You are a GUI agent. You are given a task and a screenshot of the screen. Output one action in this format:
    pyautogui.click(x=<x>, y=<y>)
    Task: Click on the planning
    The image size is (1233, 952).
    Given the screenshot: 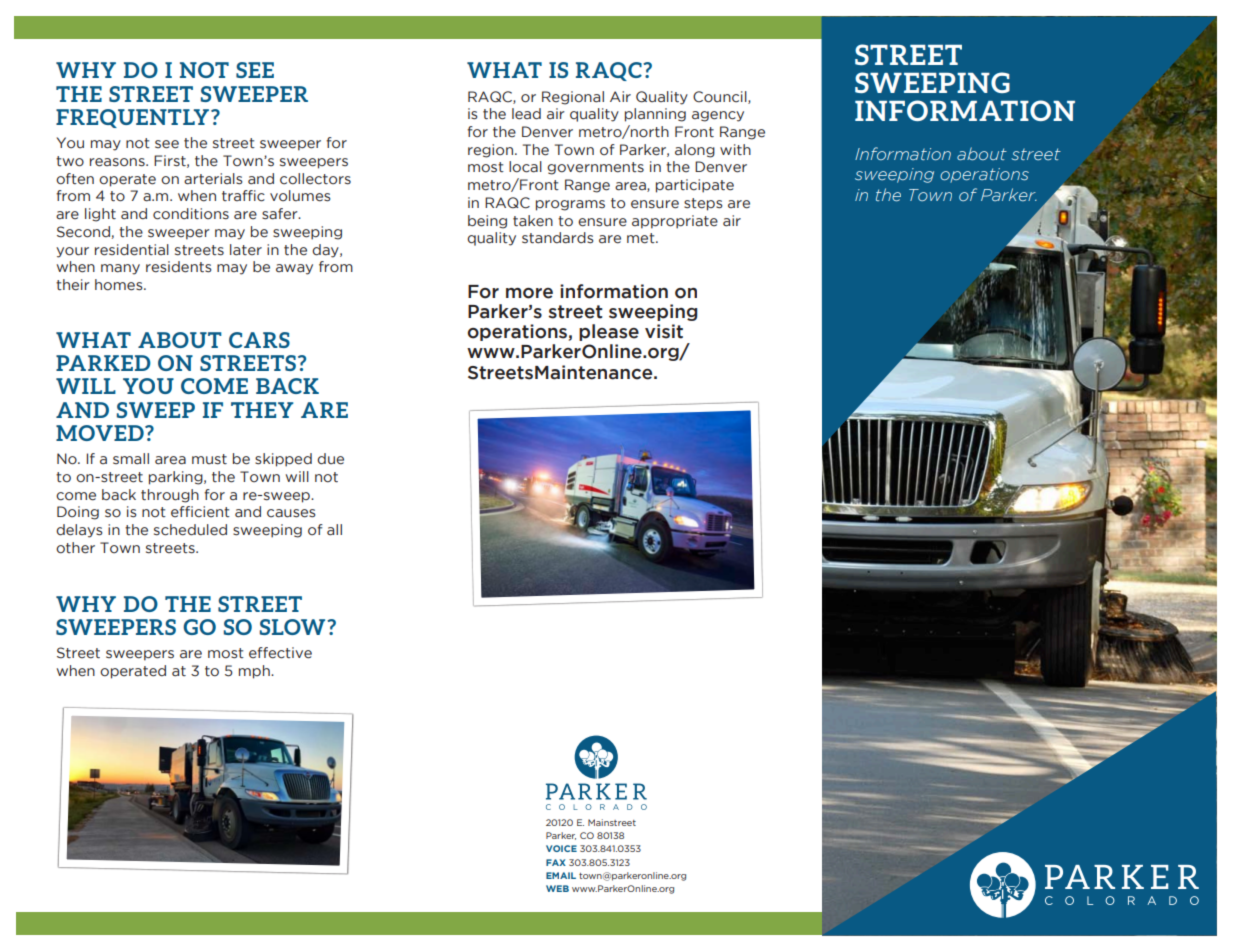 What is the action you would take?
    pyautogui.click(x=655, y=115)
